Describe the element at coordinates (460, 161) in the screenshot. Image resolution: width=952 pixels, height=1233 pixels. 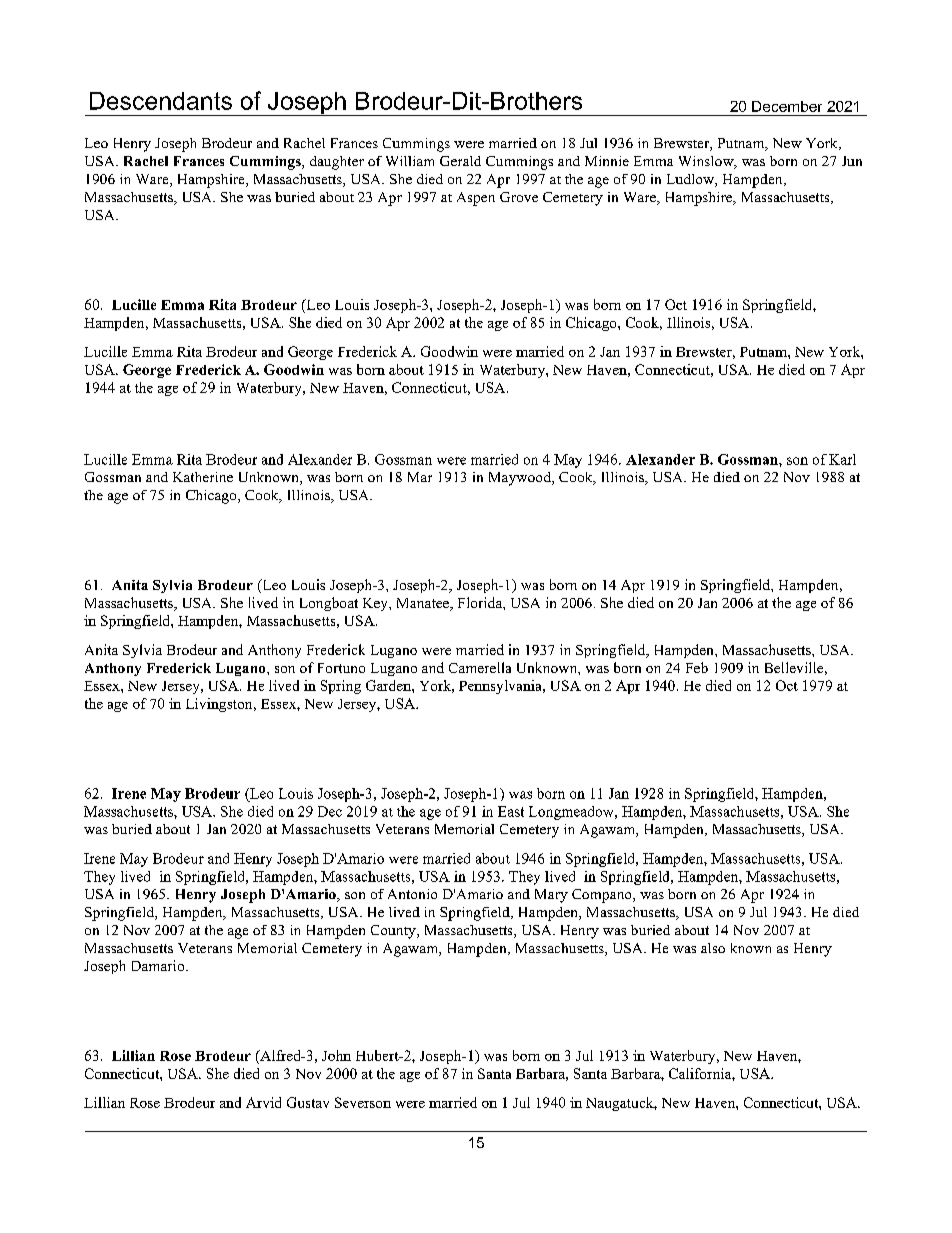
I see `Gerald` at that location.
